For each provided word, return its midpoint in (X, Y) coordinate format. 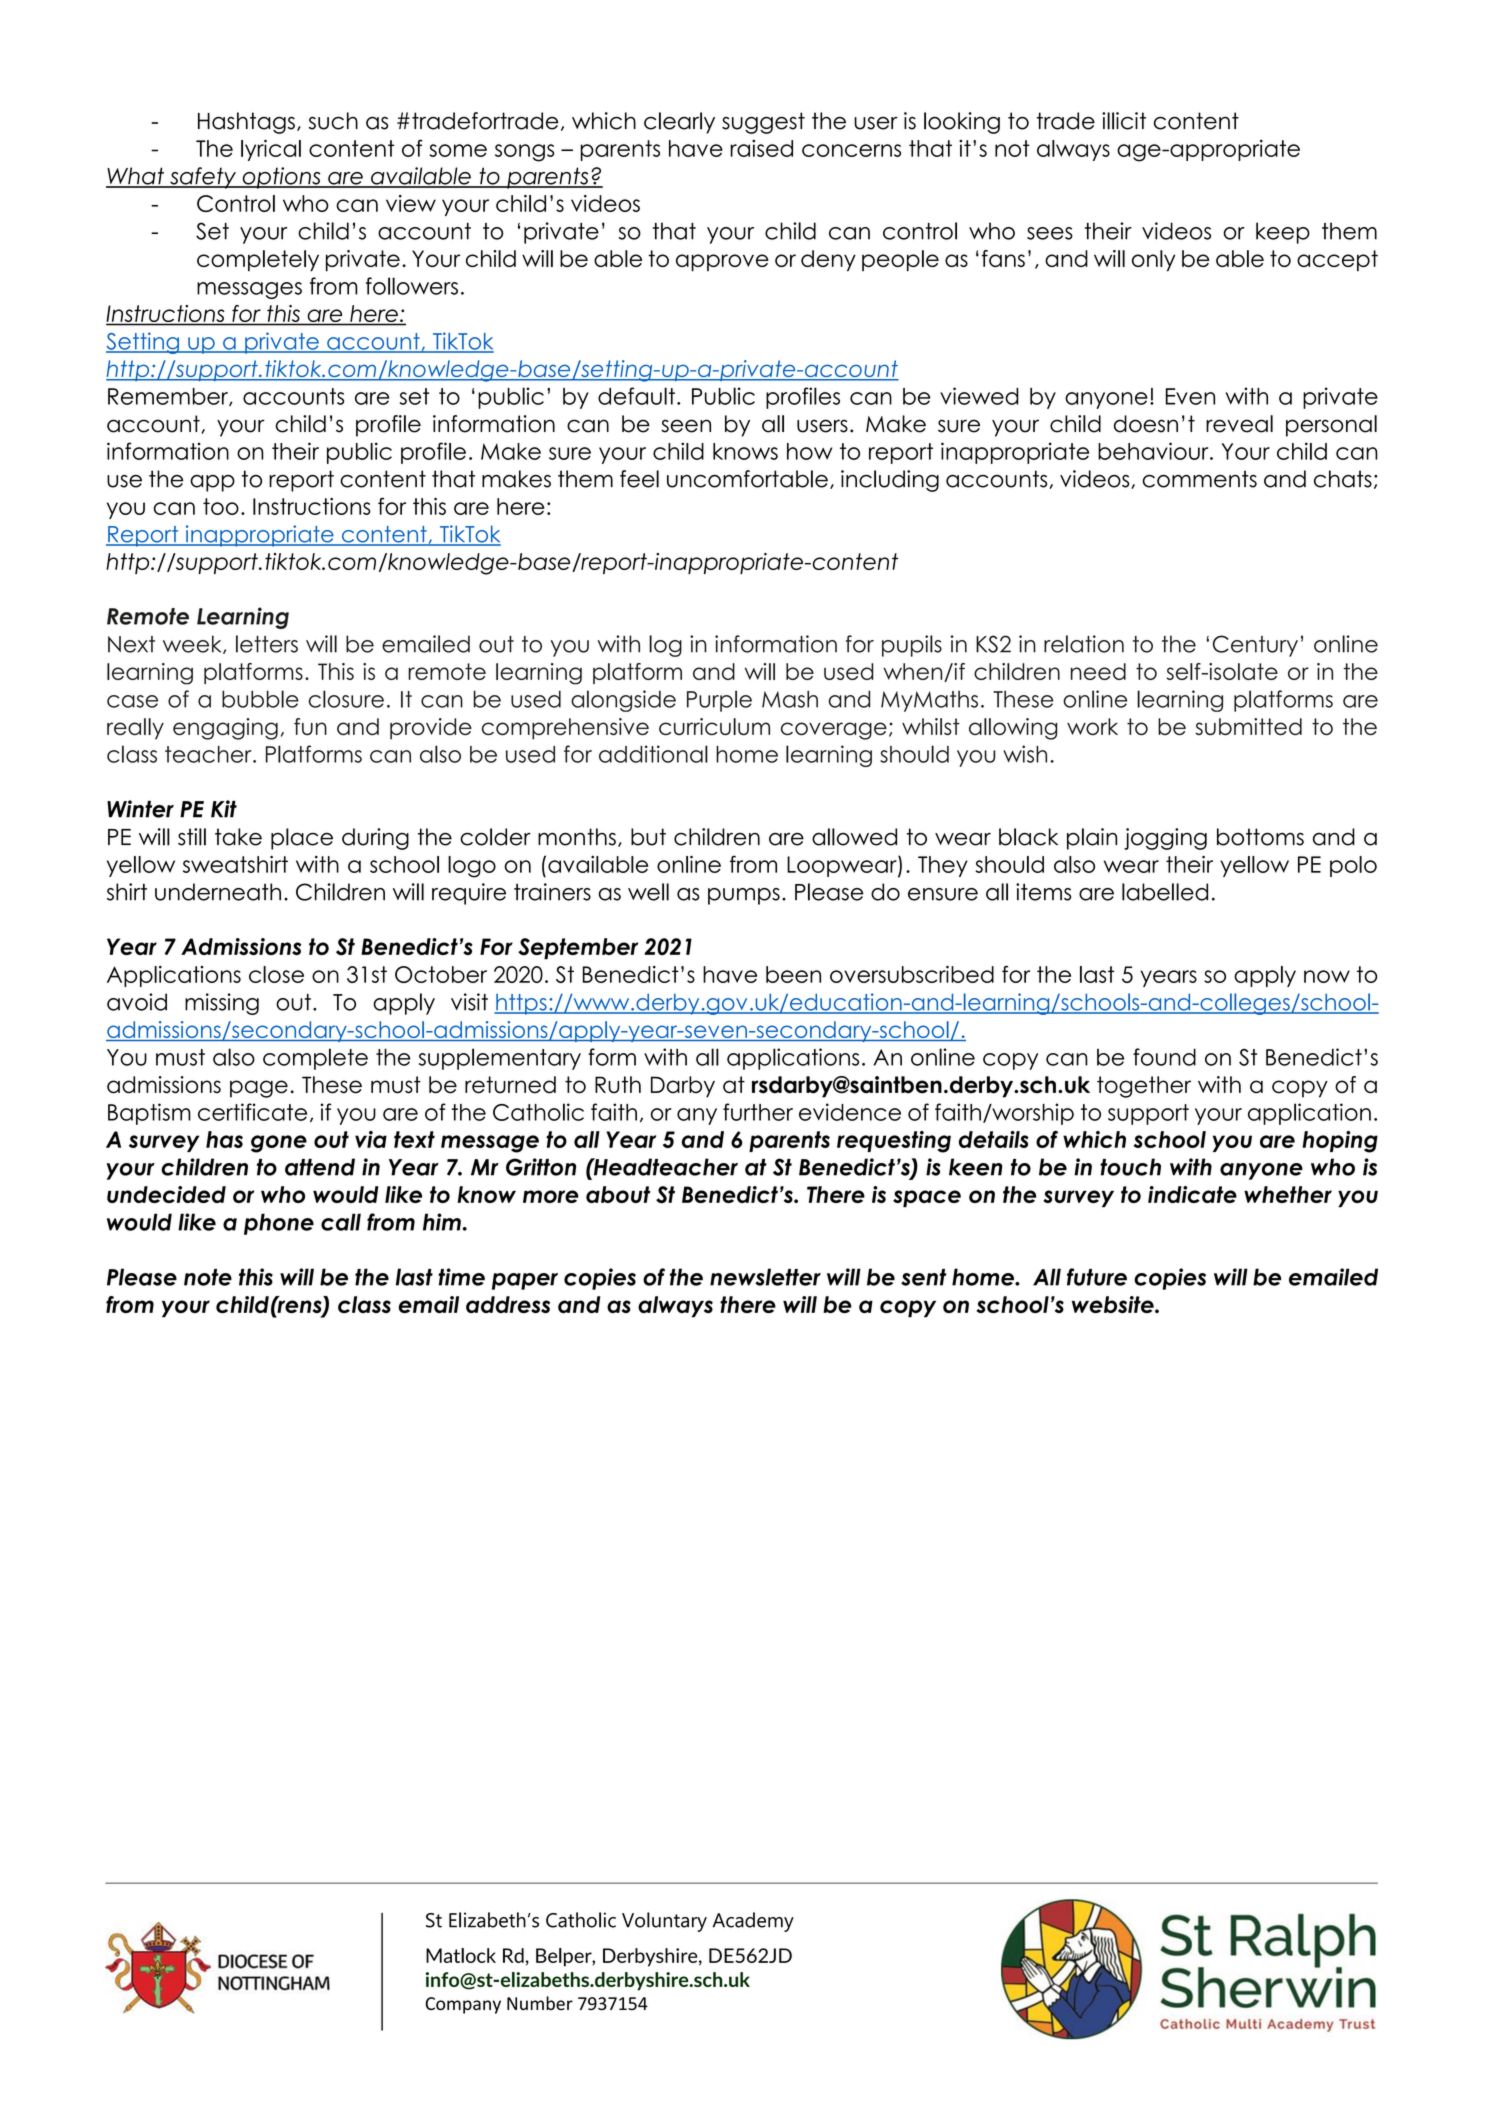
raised (761, 148)
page (259, 1089)
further (758, 1112)
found (1164, 1057)
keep (1283, 233)
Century (1255, 646)
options (281, 178)
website (1114, 1304)
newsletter (765, 1277)
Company (463, 2005)
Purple (719, 701)
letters (267, 644)
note (208, 1277)
